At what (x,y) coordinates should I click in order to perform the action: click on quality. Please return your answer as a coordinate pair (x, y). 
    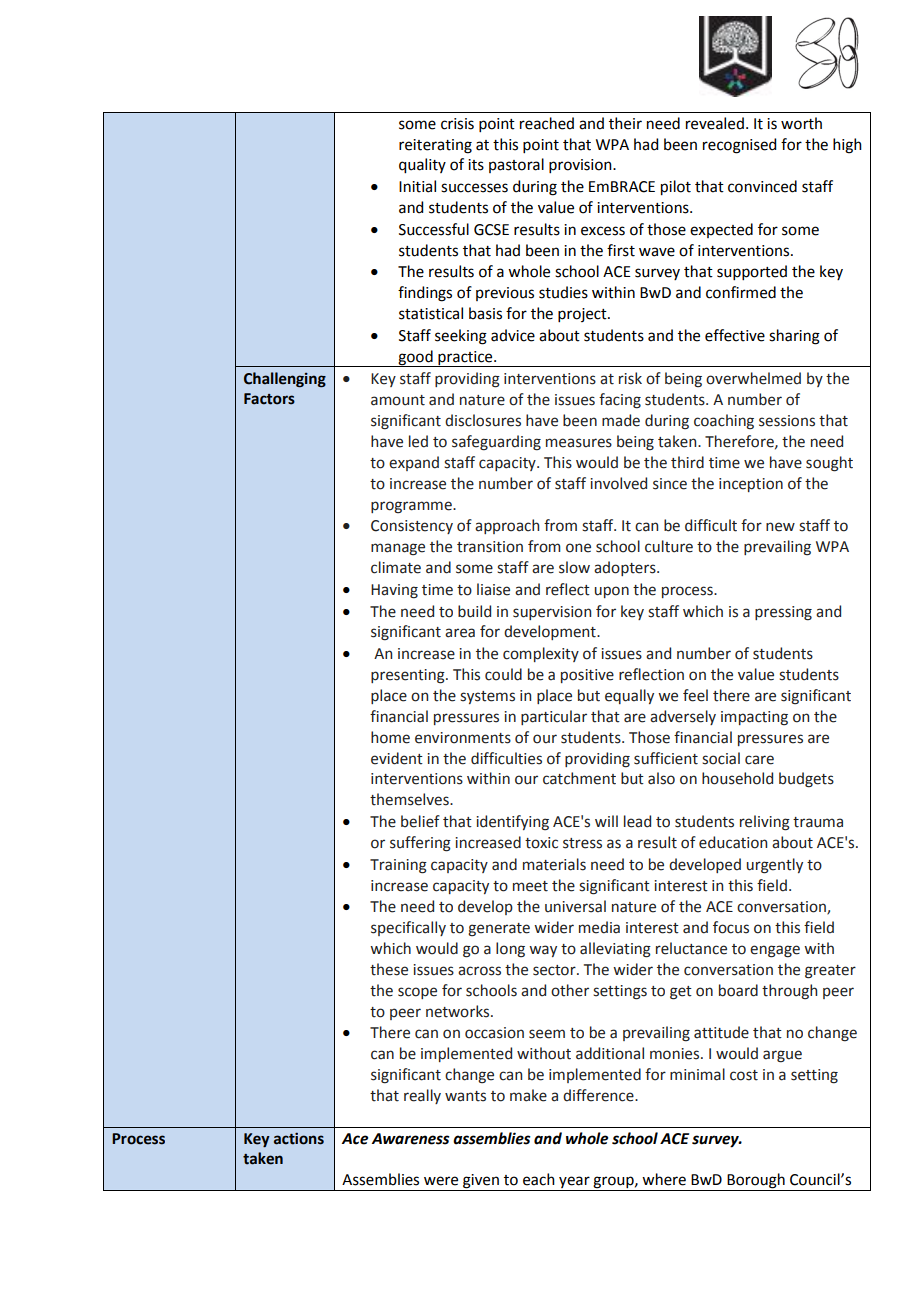
    Looking at the image, I should click on (422, 166).
